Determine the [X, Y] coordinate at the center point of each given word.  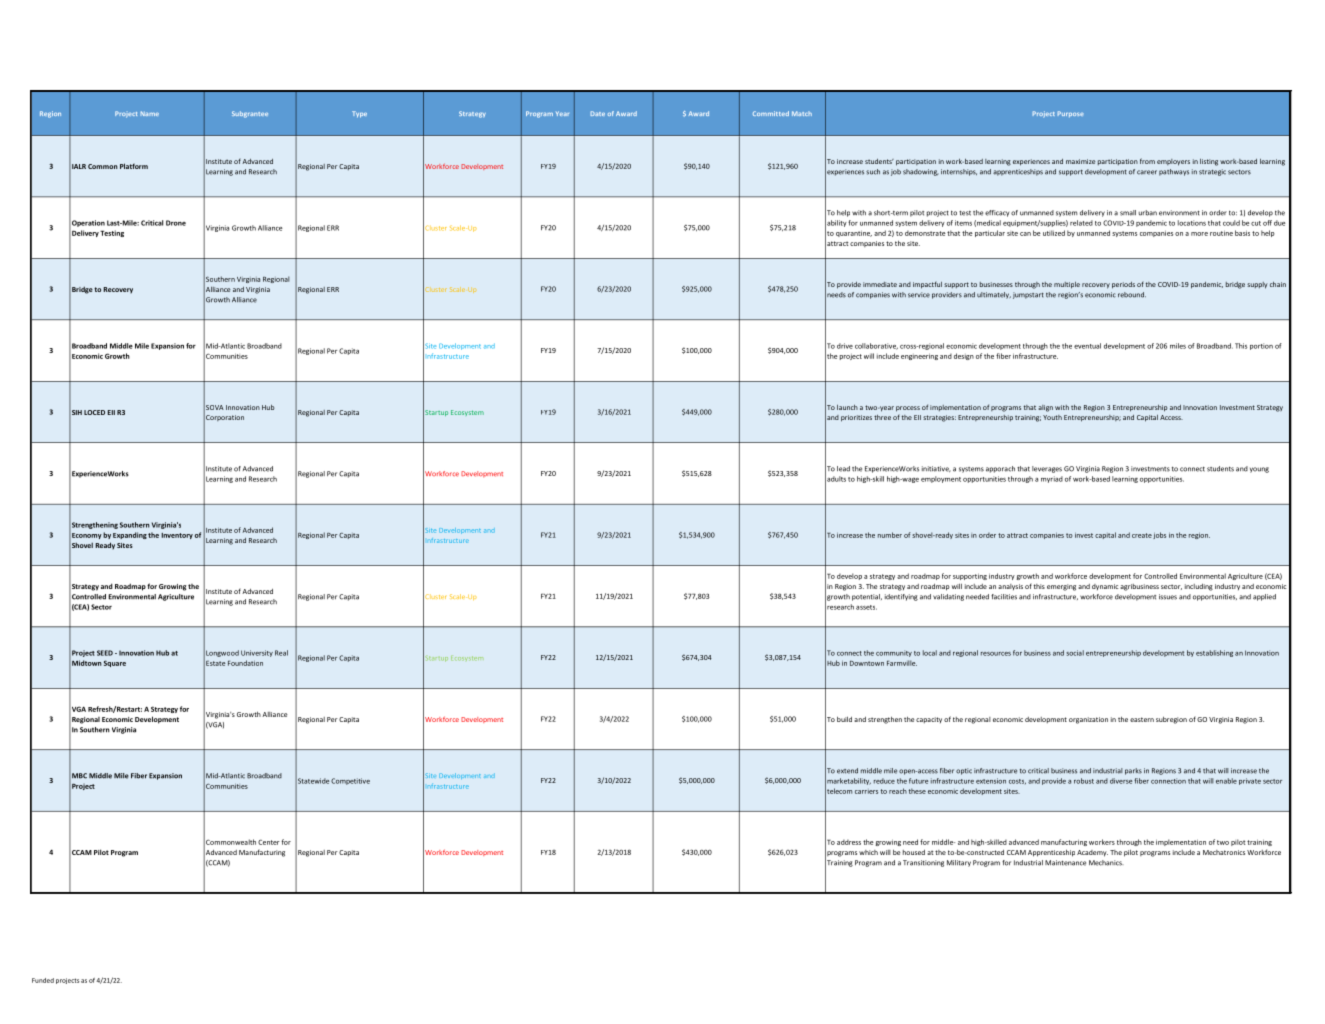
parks [1133, 771]
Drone [176, 223]
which [868, 852]
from [1147, 161]
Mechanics [1106, 863]
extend [847, 771]
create [1142, 535]
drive [845, 346]
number [890, 535]
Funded [43, 980]
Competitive [350, 781]
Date [598, 113]
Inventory [177, 536]
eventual [1087, 346]
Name [150, 113]
